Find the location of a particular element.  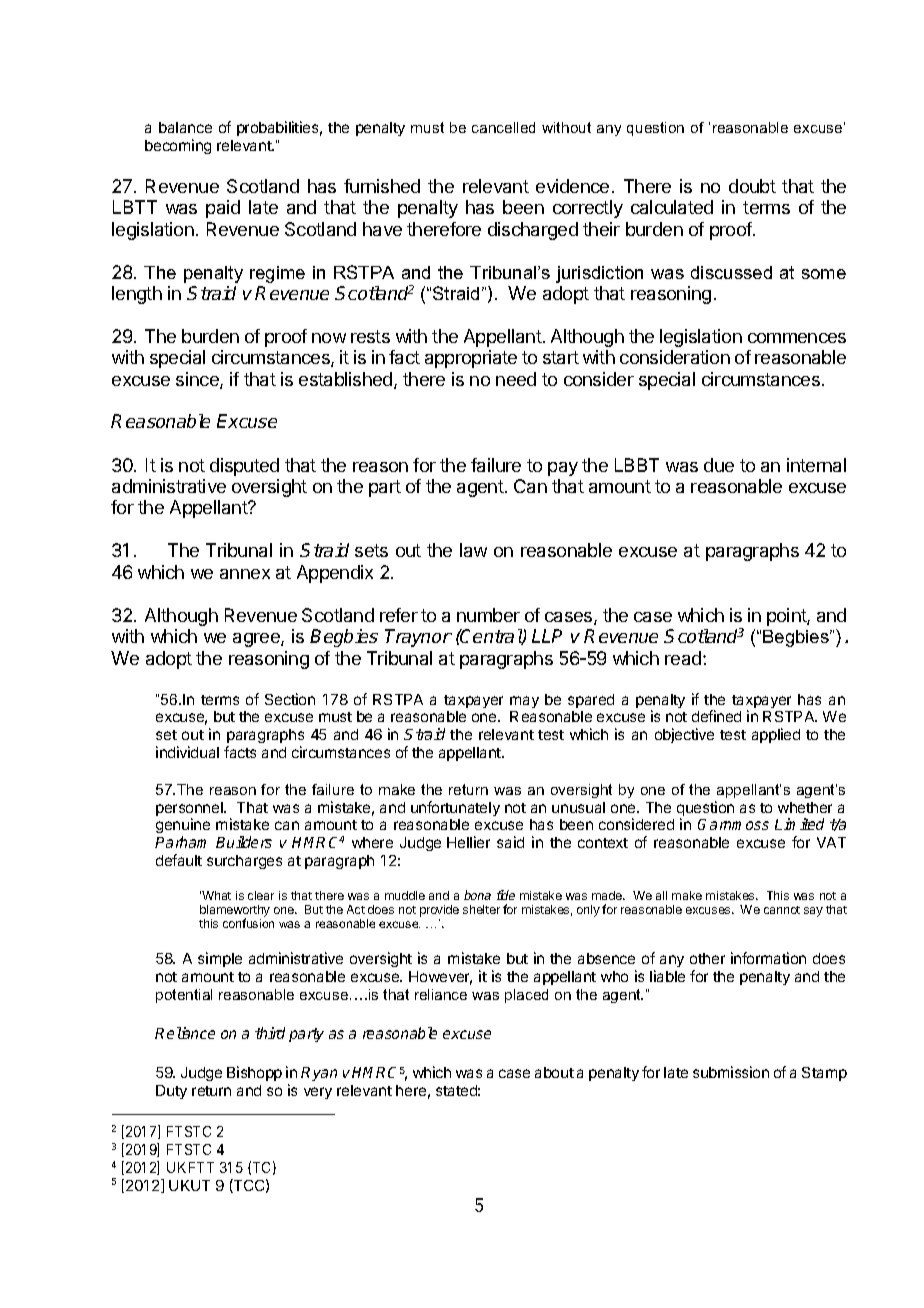

Duty is located at coordinates (171, 1092).
